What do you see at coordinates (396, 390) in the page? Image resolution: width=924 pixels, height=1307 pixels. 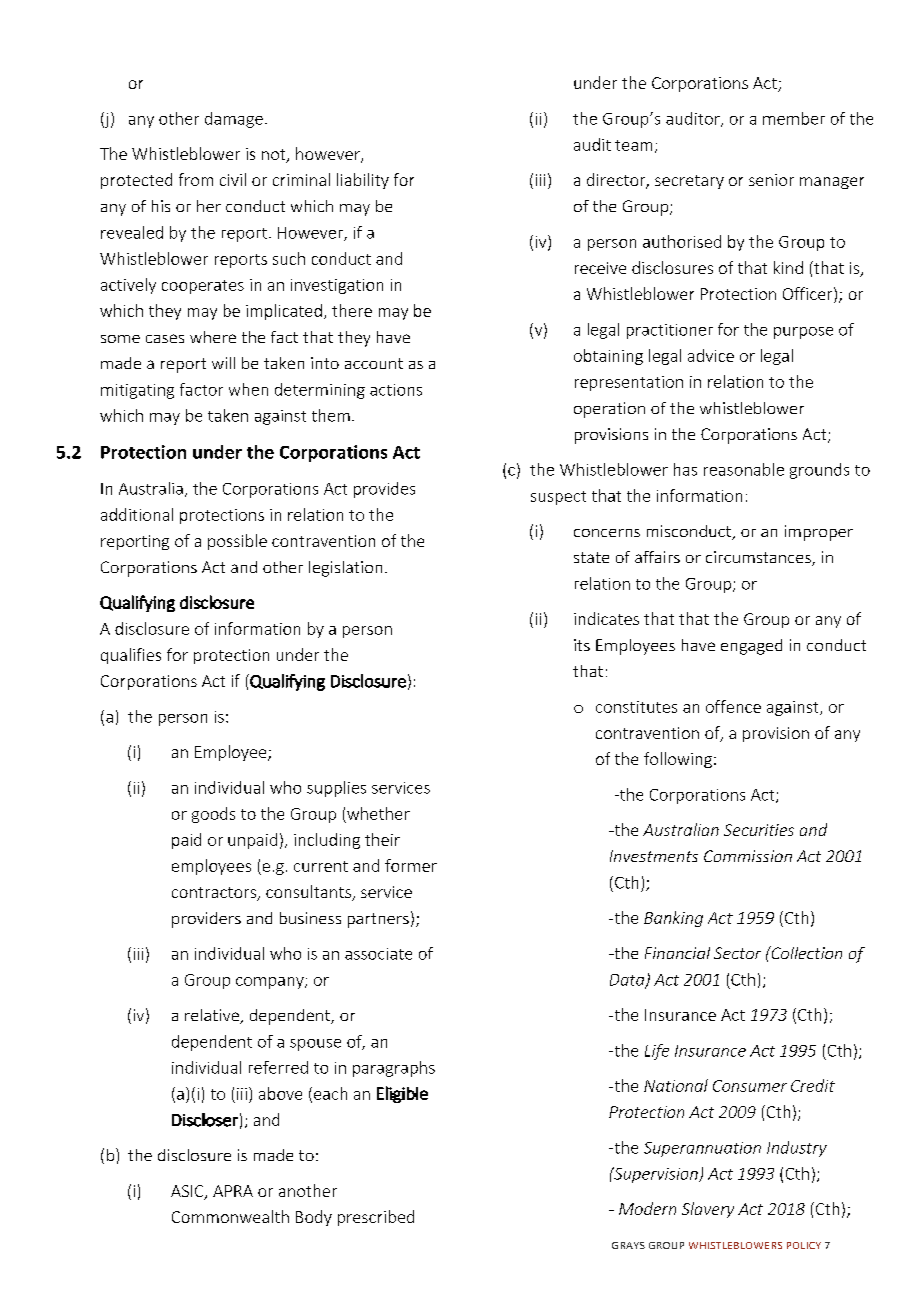 I see `actions` at bounding box center [396, 390].
